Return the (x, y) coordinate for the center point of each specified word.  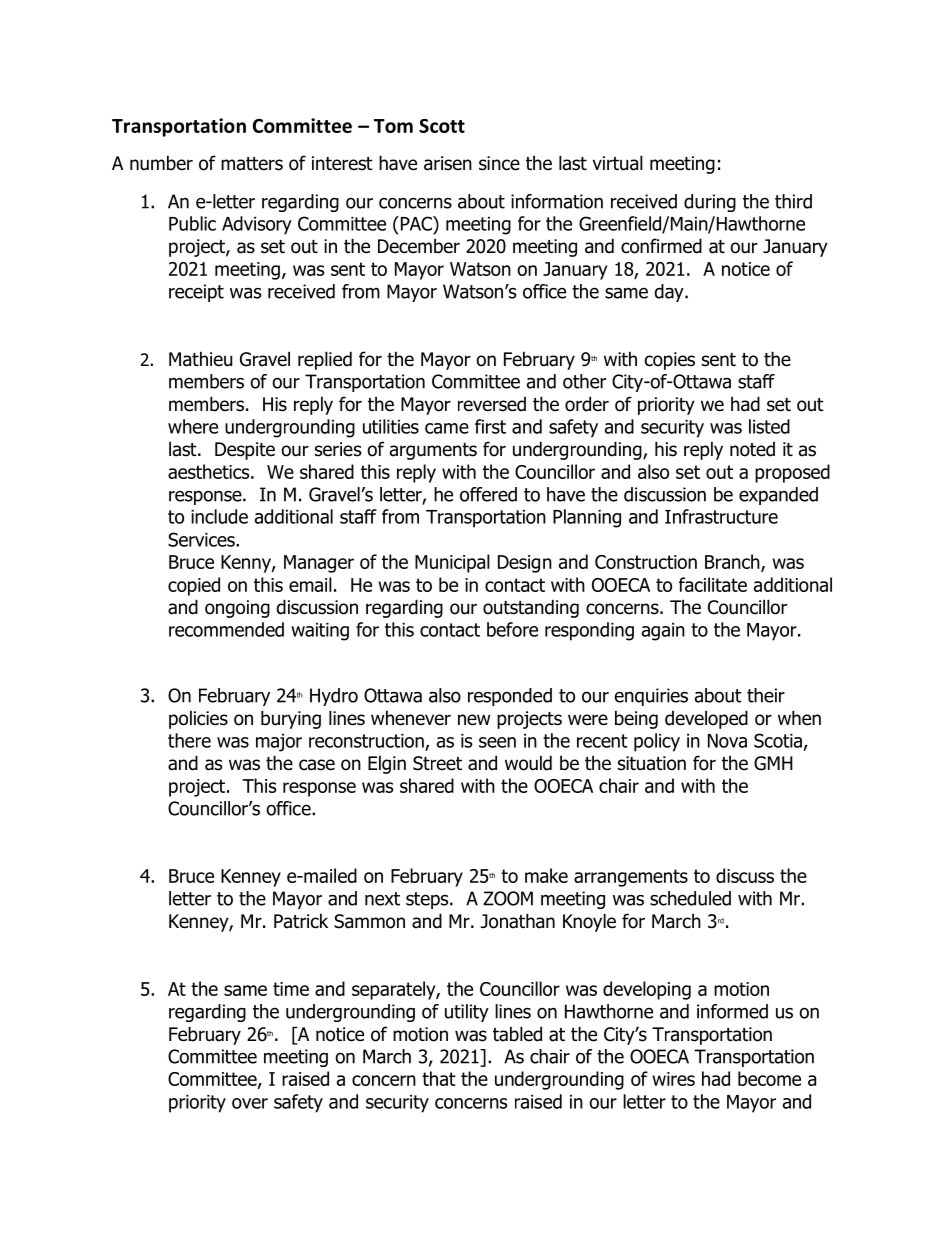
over (250, 1103)
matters (252, 164)
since (499, 163)
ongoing (237, 609)
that (439, 1078)
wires (673, 1079)
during (710, 203)
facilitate (713, 584)
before (512, 629)
